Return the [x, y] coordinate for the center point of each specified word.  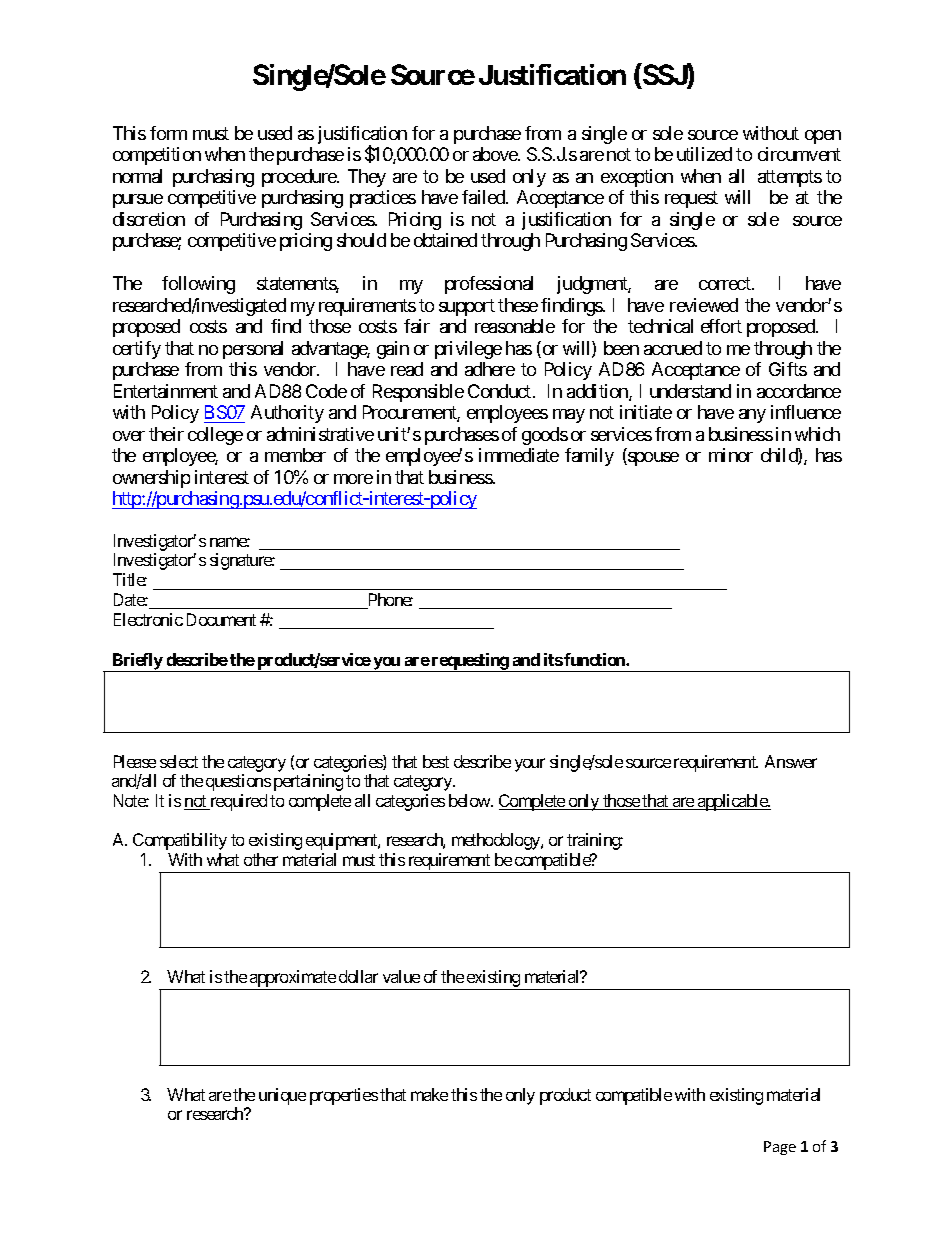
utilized [704, 154]
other [261, 859]
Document [221, 619]
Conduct [501, 391]
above [496, 154]
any [752, 416]
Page [780, 1148]
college [215, 436]
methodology [497, 841]
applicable [732, 802]
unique [282, 1096]
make [429, 1094]
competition [157, 156]
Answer [791, 761]
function [595, 659]
